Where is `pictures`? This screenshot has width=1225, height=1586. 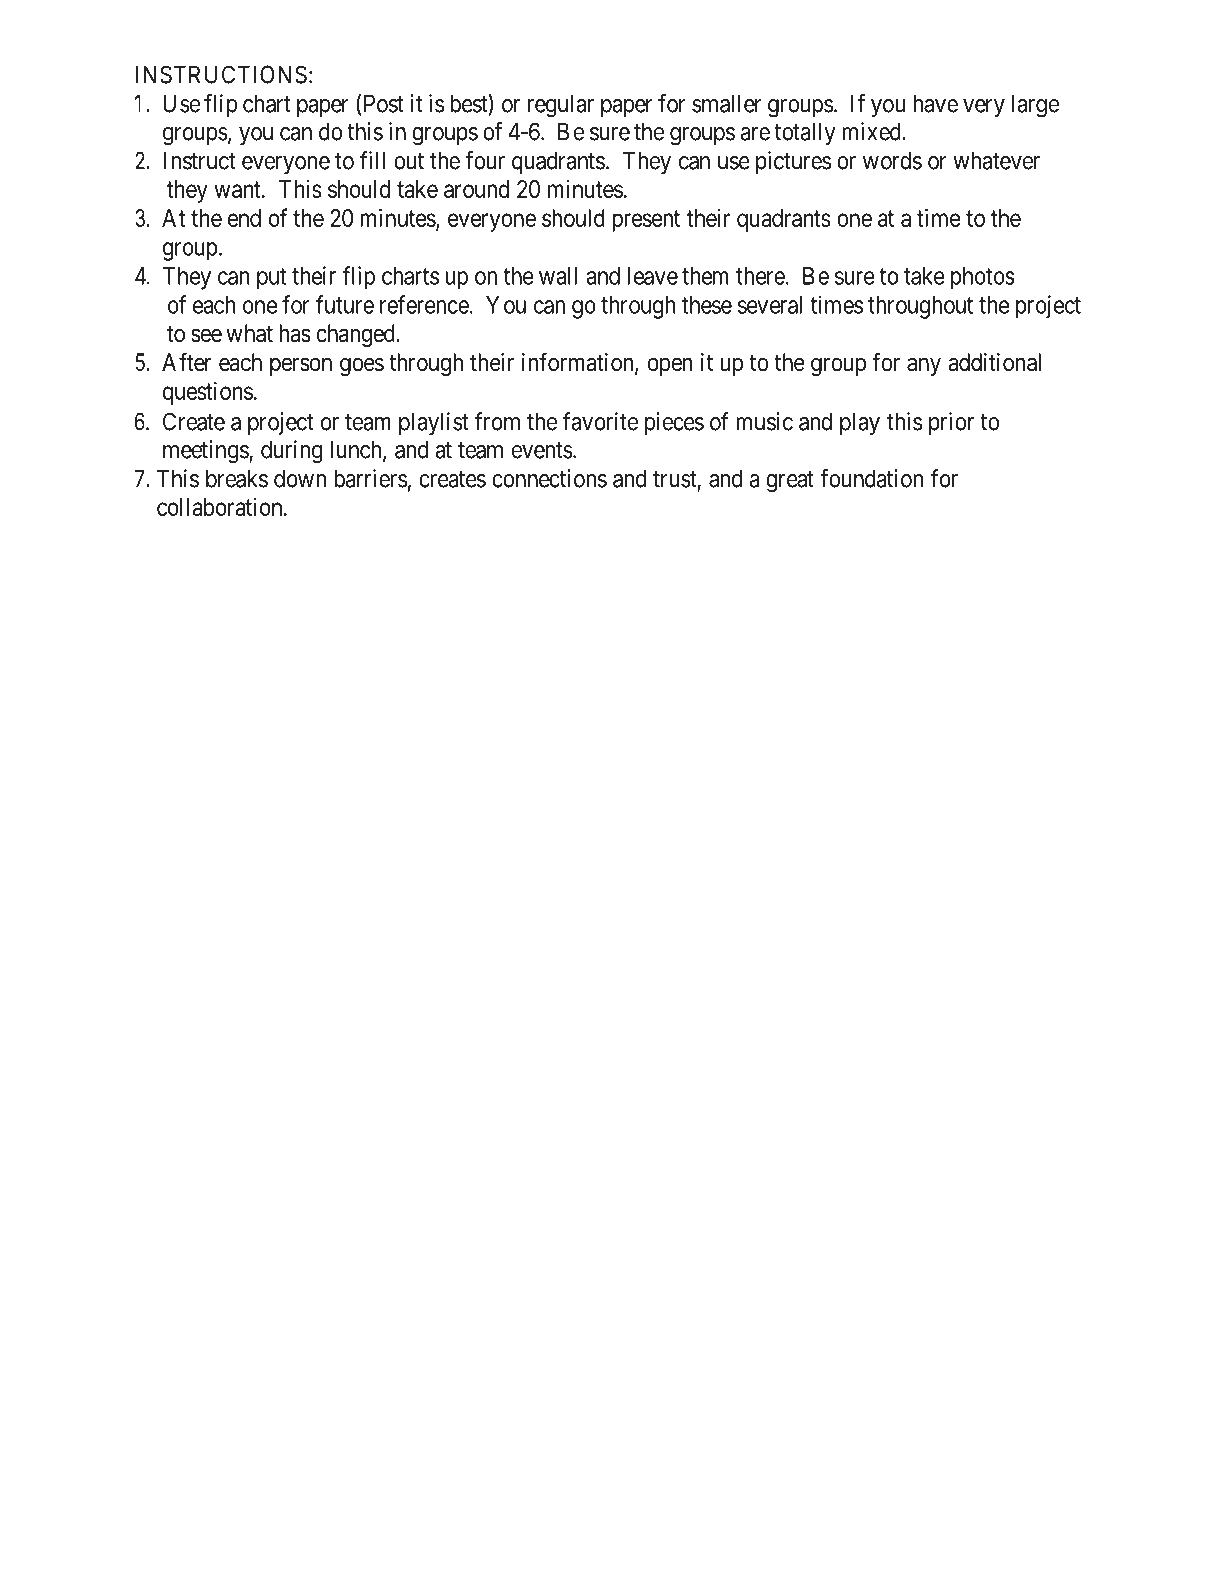
pictures is located at coordinates (793, 162).
